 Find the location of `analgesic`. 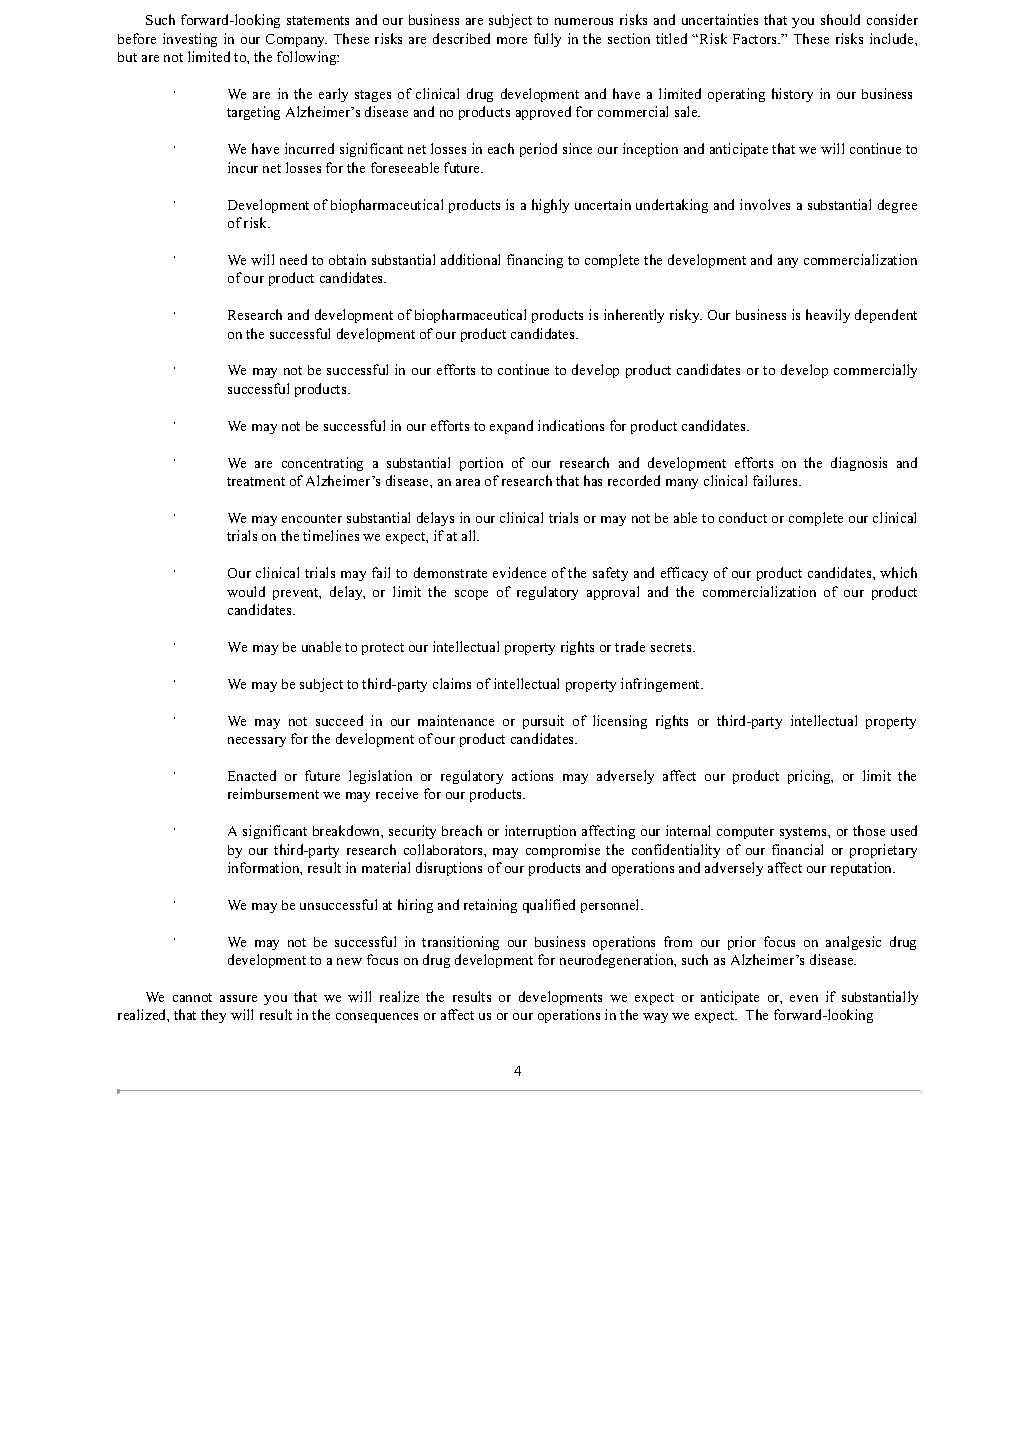

analgesic is located at coordinates (853, 943).
